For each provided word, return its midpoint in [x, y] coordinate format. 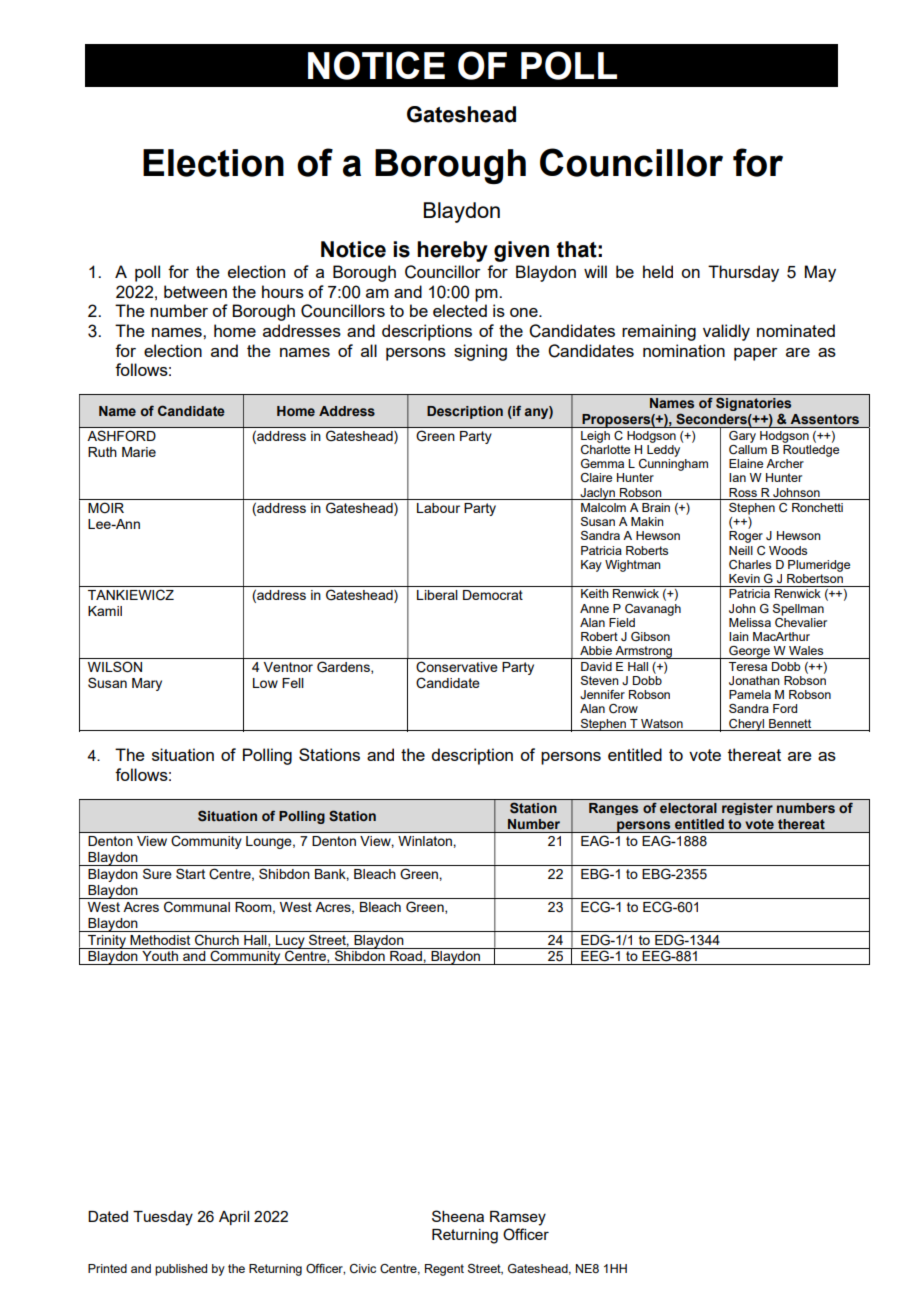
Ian [737, 477]
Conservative [457, 667]
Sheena [458, 1216]
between [195, 291]
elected [460, 310]
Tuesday [163, 1218]
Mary [147, 684]
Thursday [743, 273]
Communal [197, 907]
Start [190, 873]
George [749, 652]
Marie [139, 452]
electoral [688, 808]
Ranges [613, 809]
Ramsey [518, 1218]
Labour [438, 508]
